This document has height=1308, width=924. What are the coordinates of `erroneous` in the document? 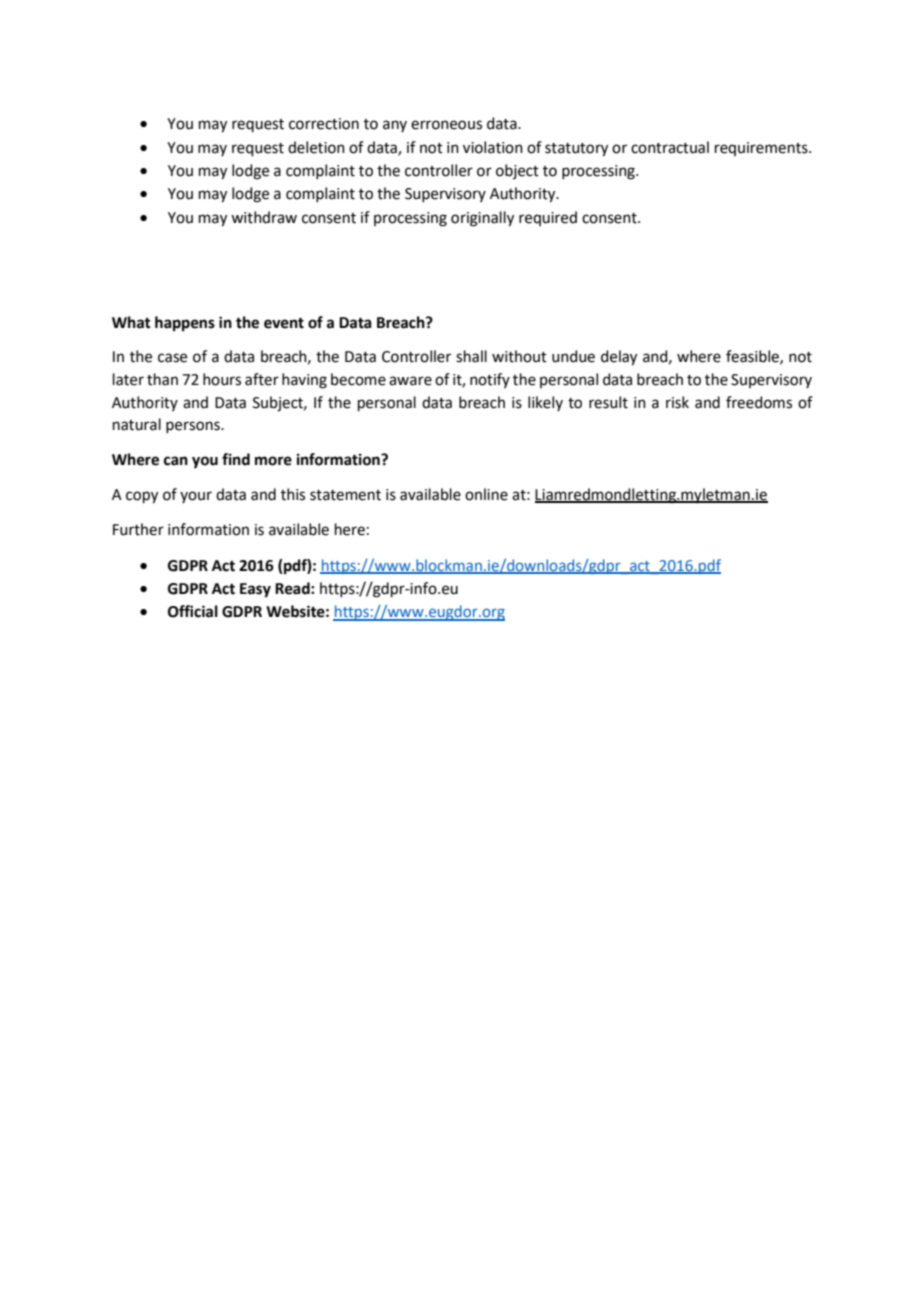 It's located at (446, 125).
